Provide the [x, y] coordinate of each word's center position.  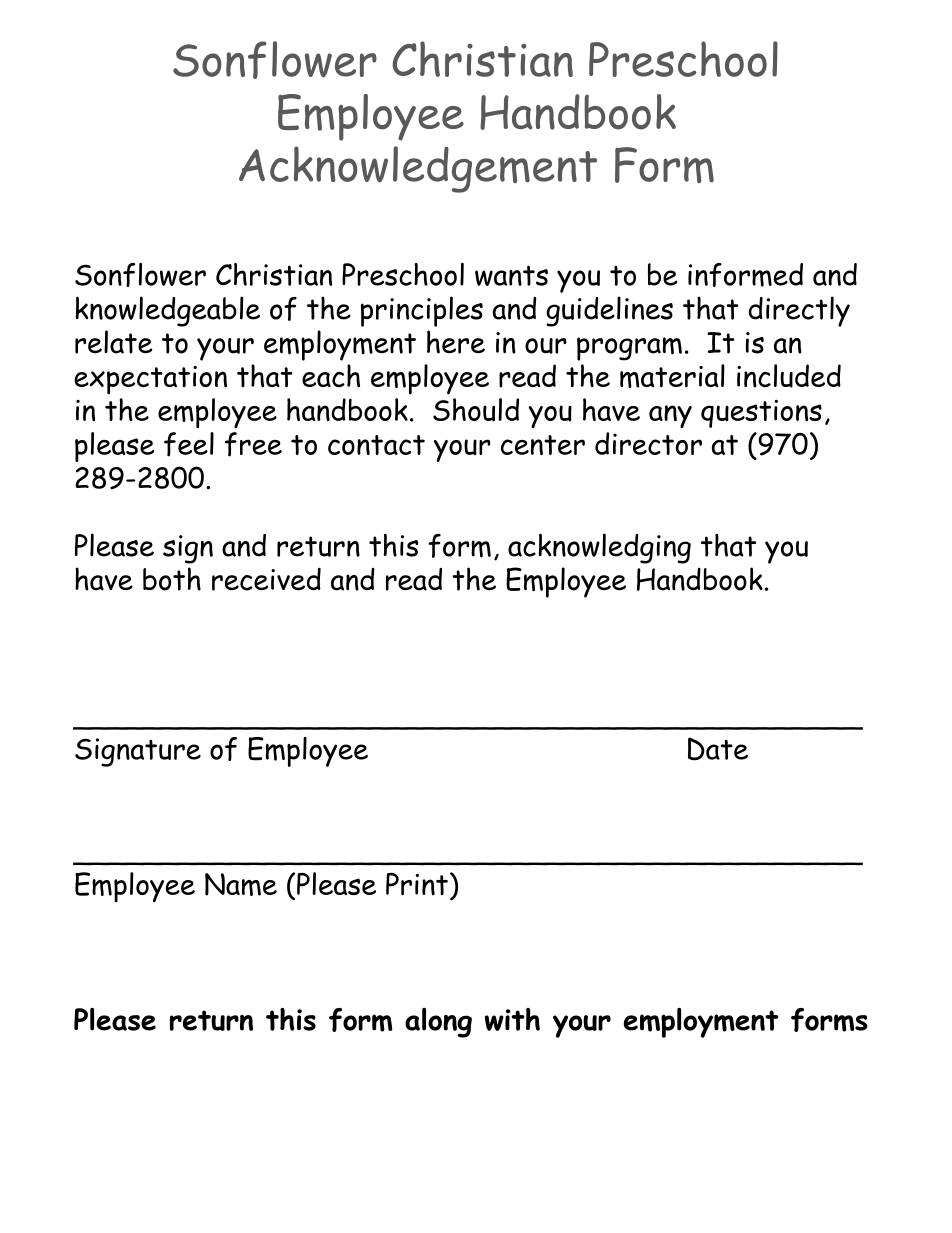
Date [718, 749]
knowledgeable [167, 311]
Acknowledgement [418, 169]
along [438, 1023]
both [172, 579]
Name [241, 884]
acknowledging [599, 548]
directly [799, 311]
